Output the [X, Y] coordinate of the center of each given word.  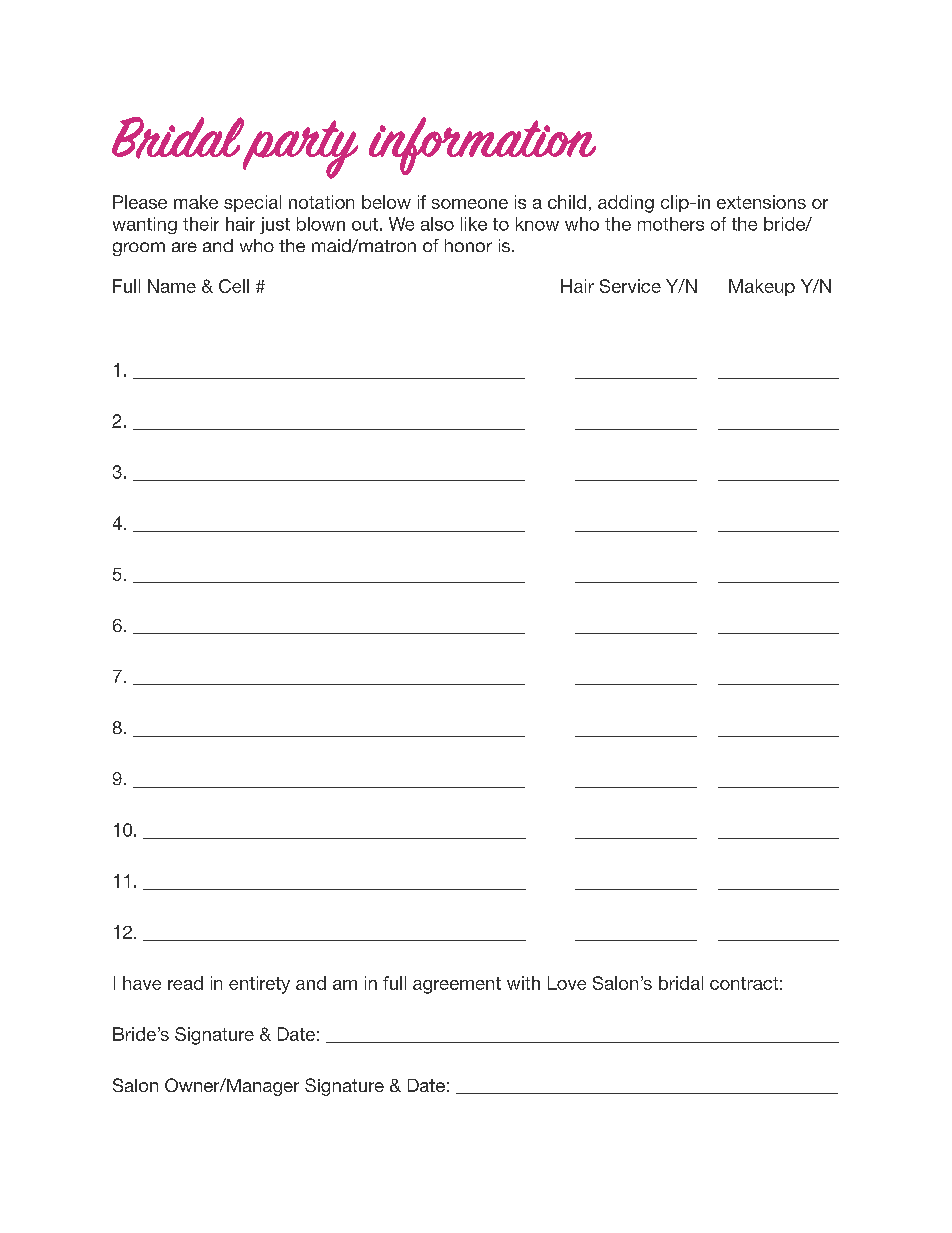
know [537, 224]
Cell [234, 286]
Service [630, 286]
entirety [259, 985]
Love [567, 983]
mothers [671, 224]
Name [172, 286]
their [201, 224]
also [437, 224]
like [474, 224]
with [523, 983]
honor [468, 245]
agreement [457, 985]
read [185, 983]
